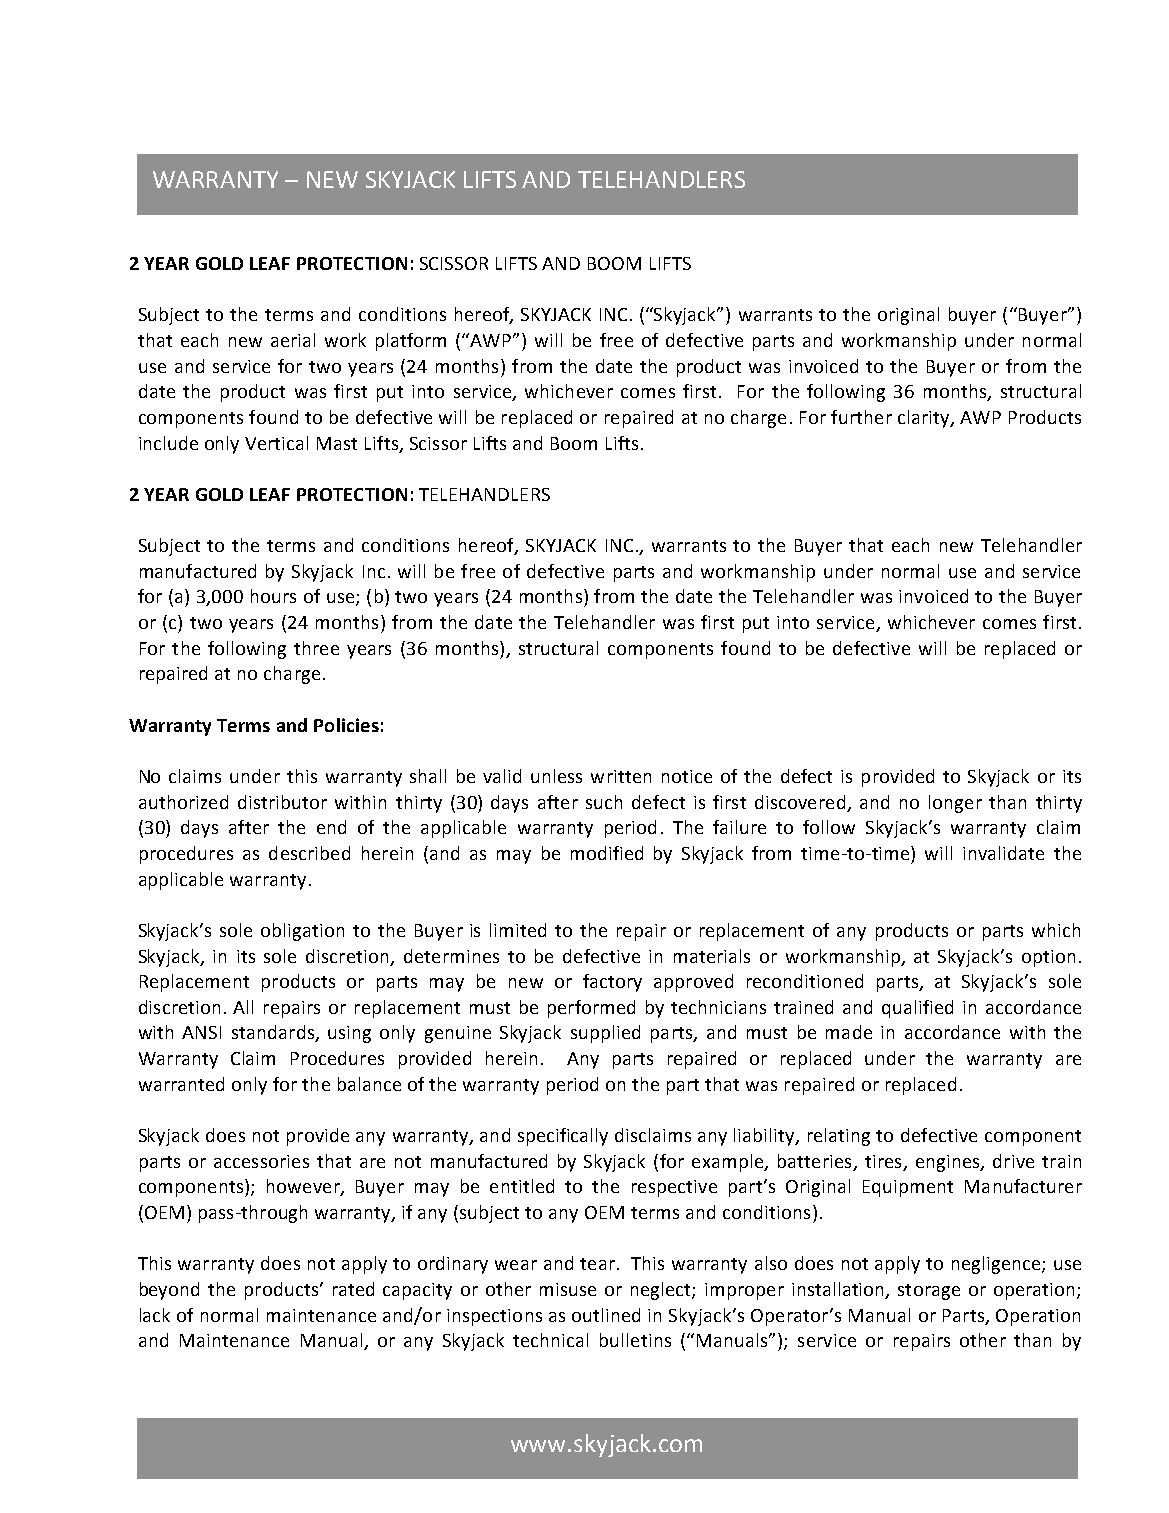  I want to click on longer, so click(955, 804).
